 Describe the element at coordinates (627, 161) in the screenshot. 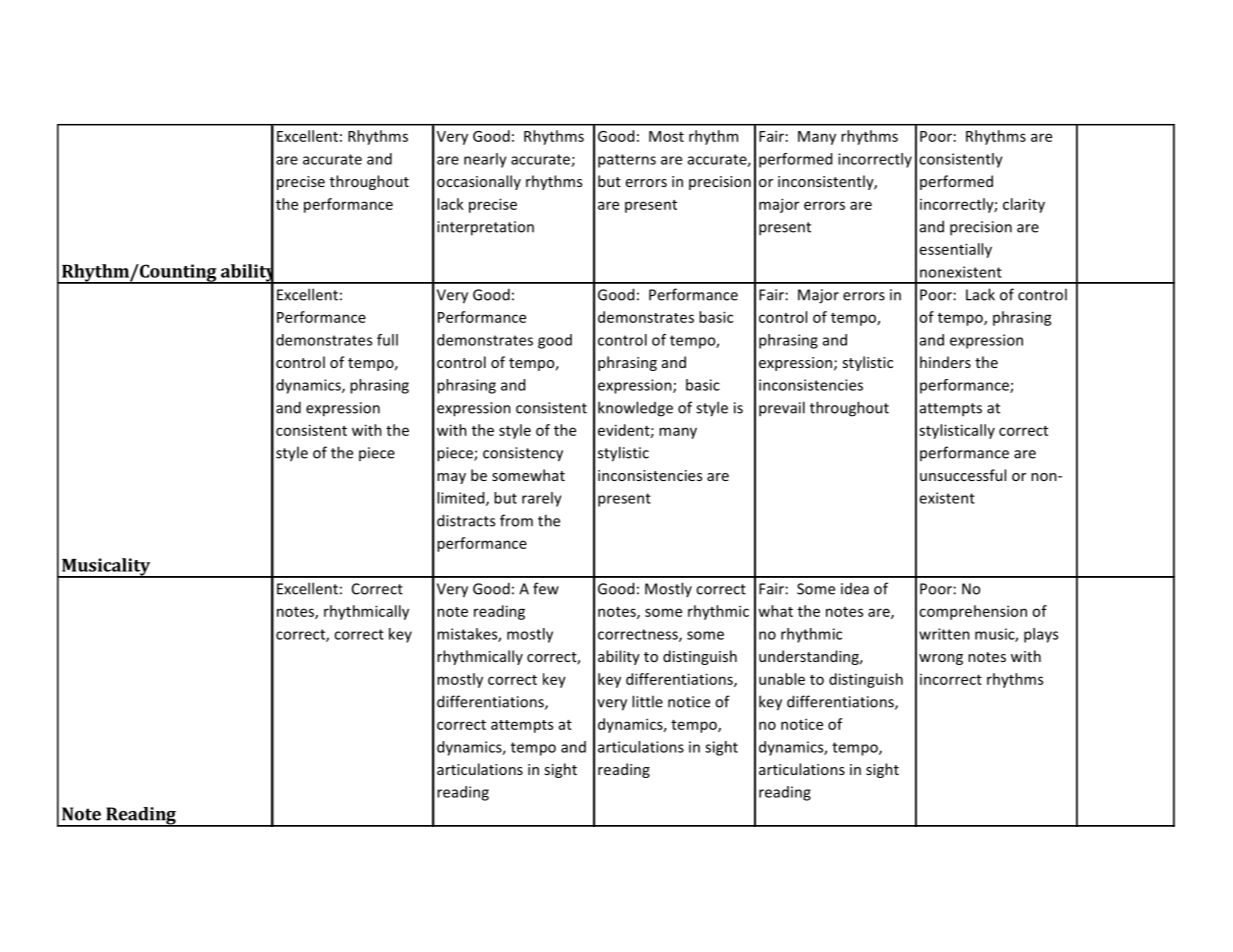

I see `patterns` at that location.
